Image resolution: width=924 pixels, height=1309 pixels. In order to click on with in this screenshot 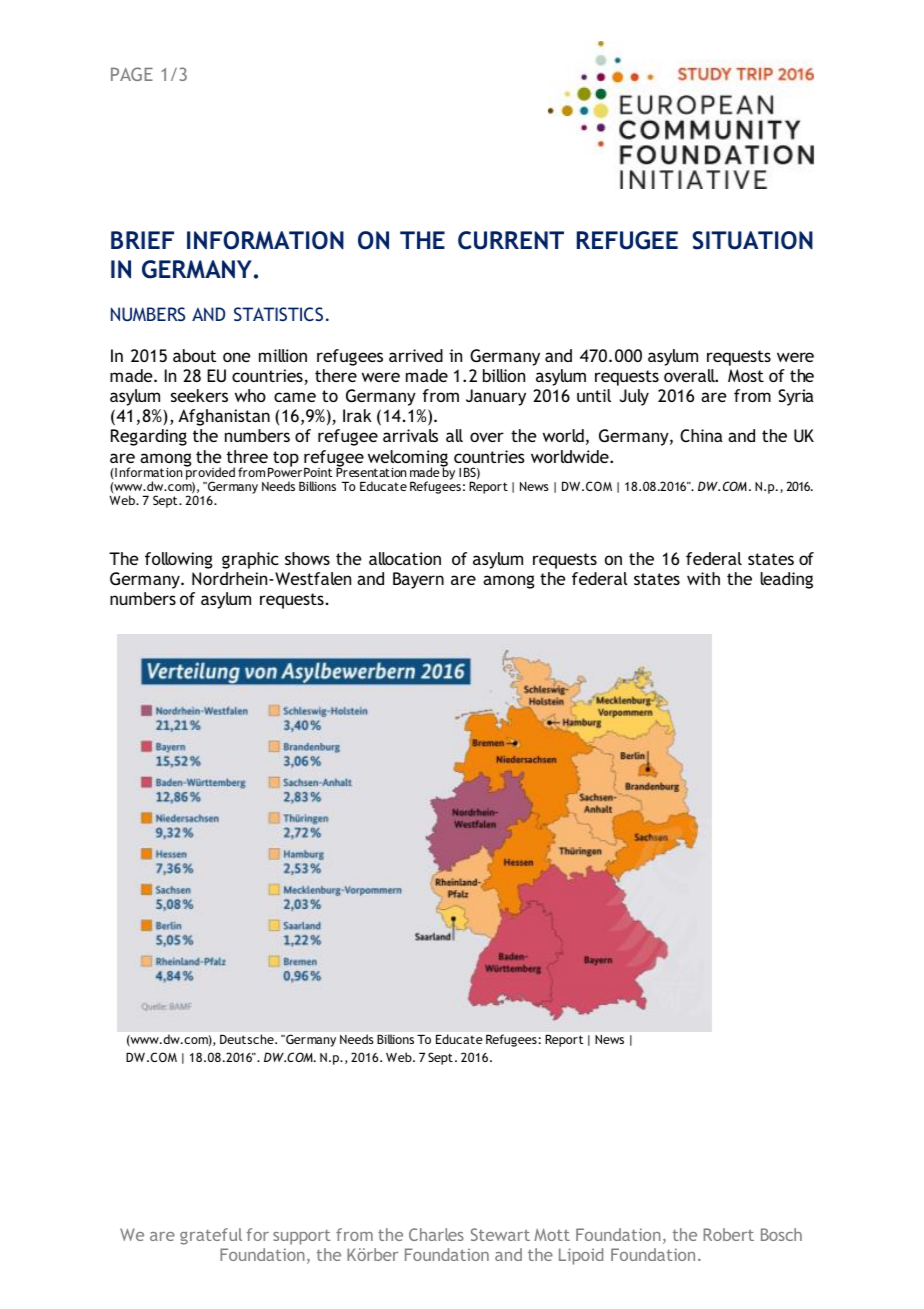, I will do `click(703, 578)`.
